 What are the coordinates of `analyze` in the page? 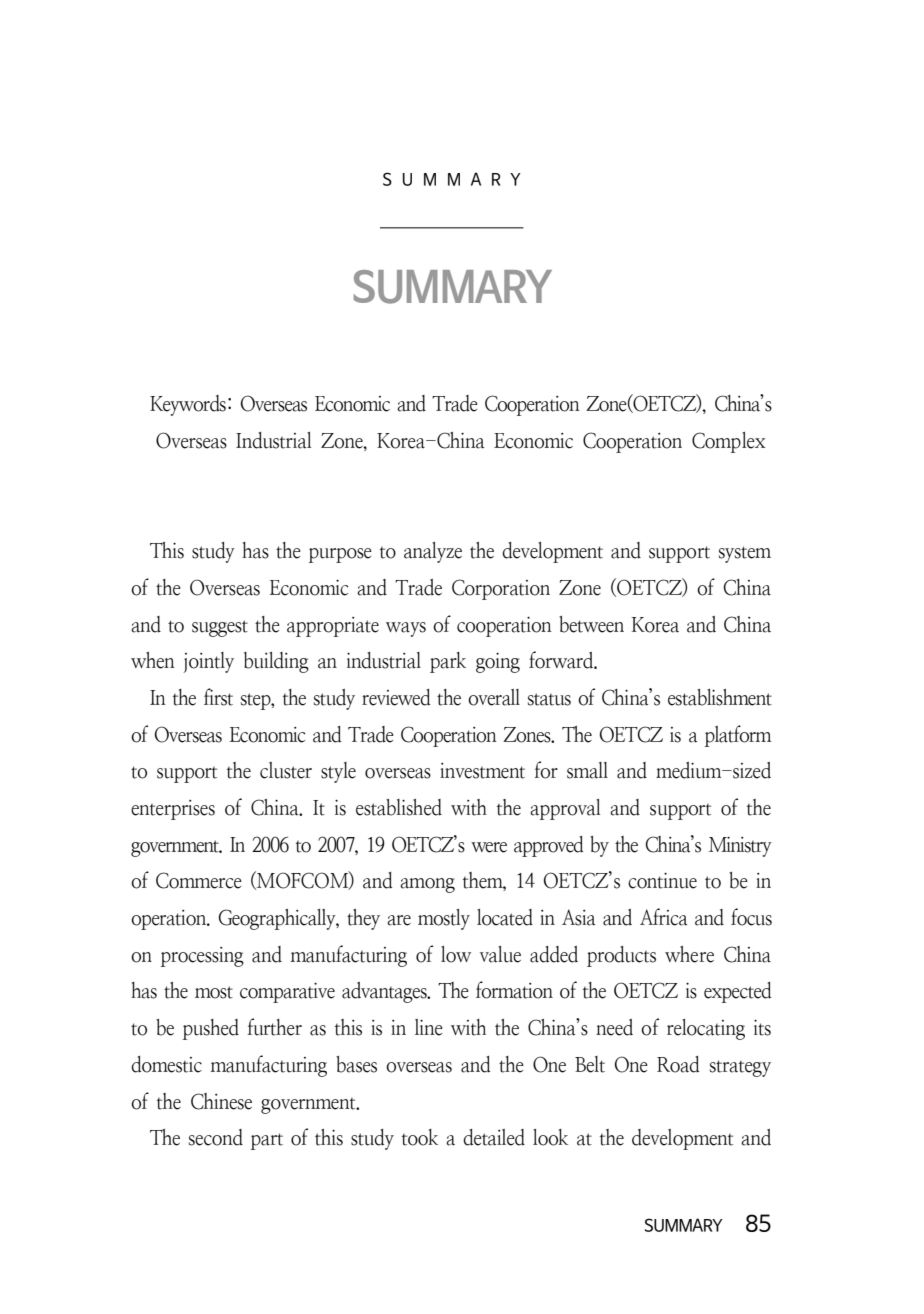 It's located at (433, 552).
